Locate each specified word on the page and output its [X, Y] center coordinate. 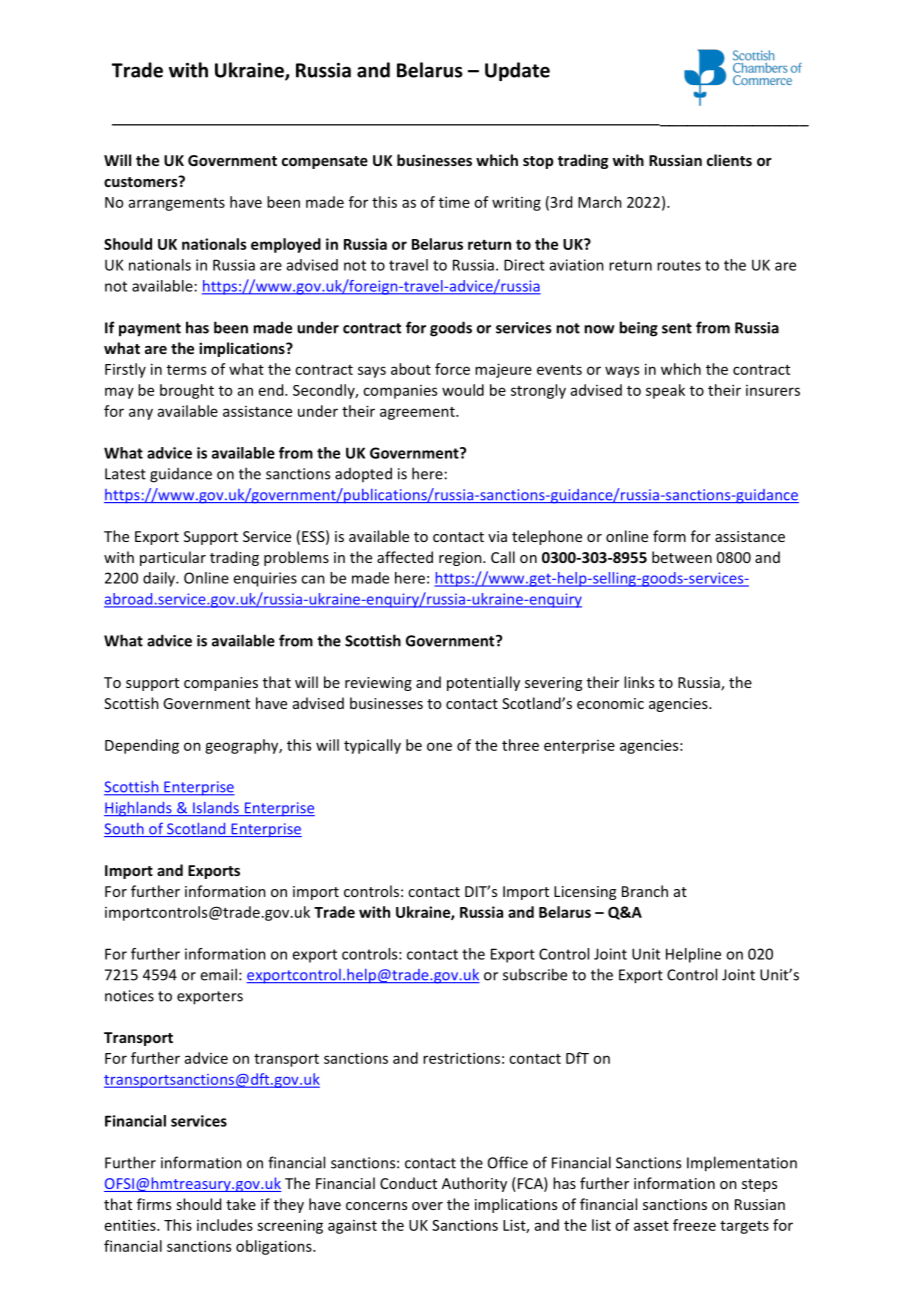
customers [142, 181]
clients [729, 160]
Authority [474, 1184]
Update [517, 71]
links [639, 682]
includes [225, 1225]
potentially [483, 683]
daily [160, 579]
